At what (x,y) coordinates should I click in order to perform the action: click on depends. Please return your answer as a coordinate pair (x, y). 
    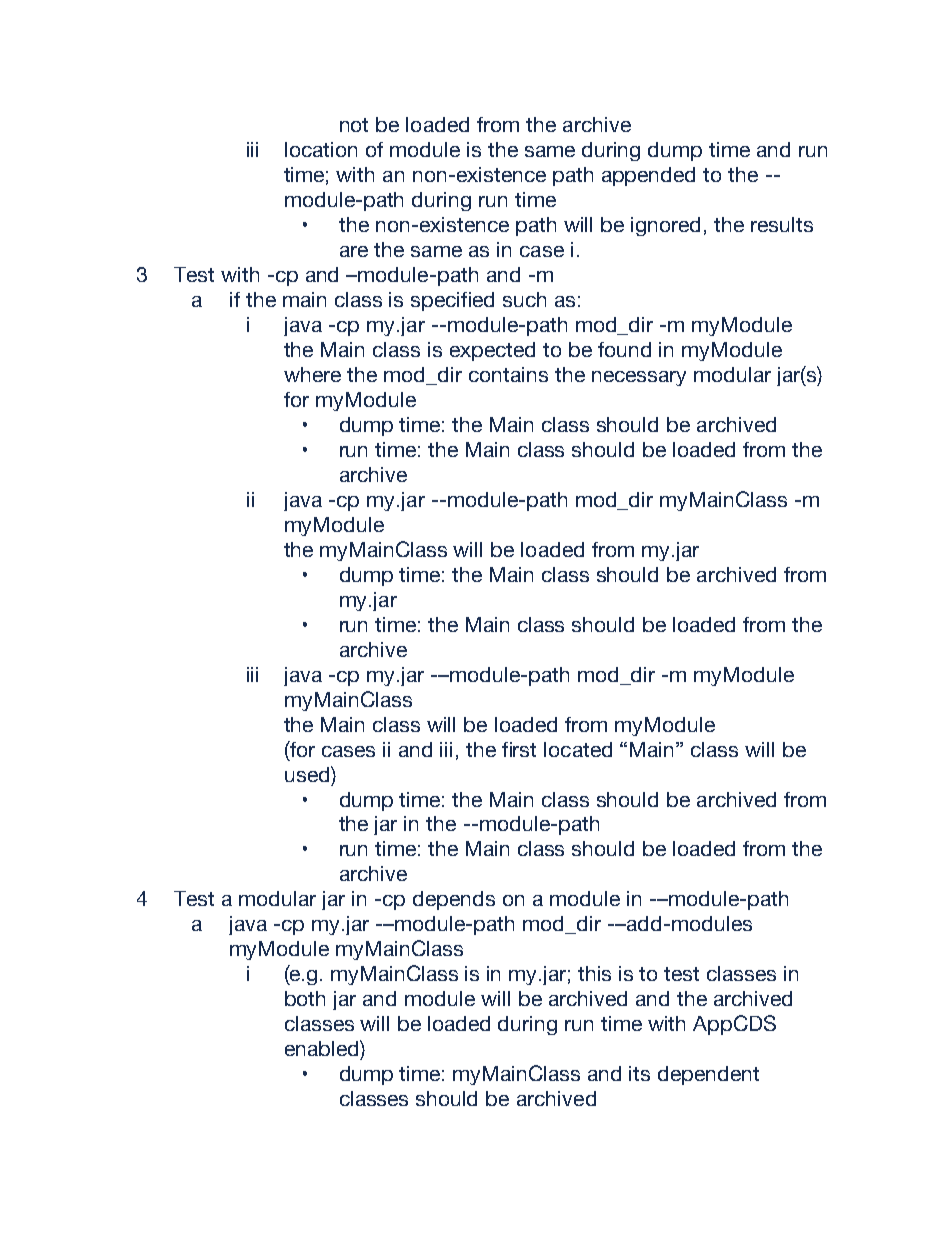
    Looking at the image, I should click on (454, 900).
